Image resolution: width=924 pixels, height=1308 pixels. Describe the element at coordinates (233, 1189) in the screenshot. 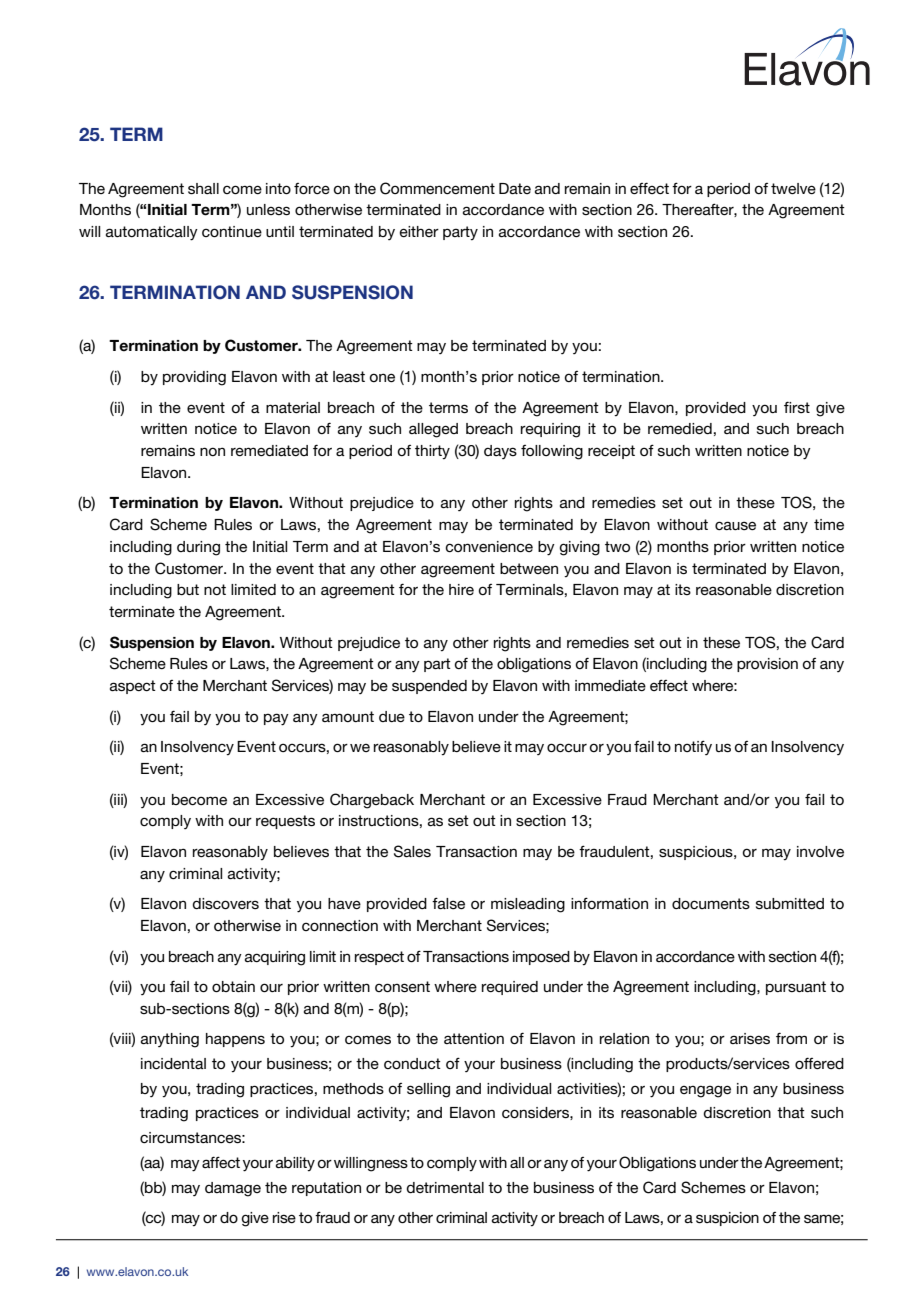

I see `damage` at that location.
